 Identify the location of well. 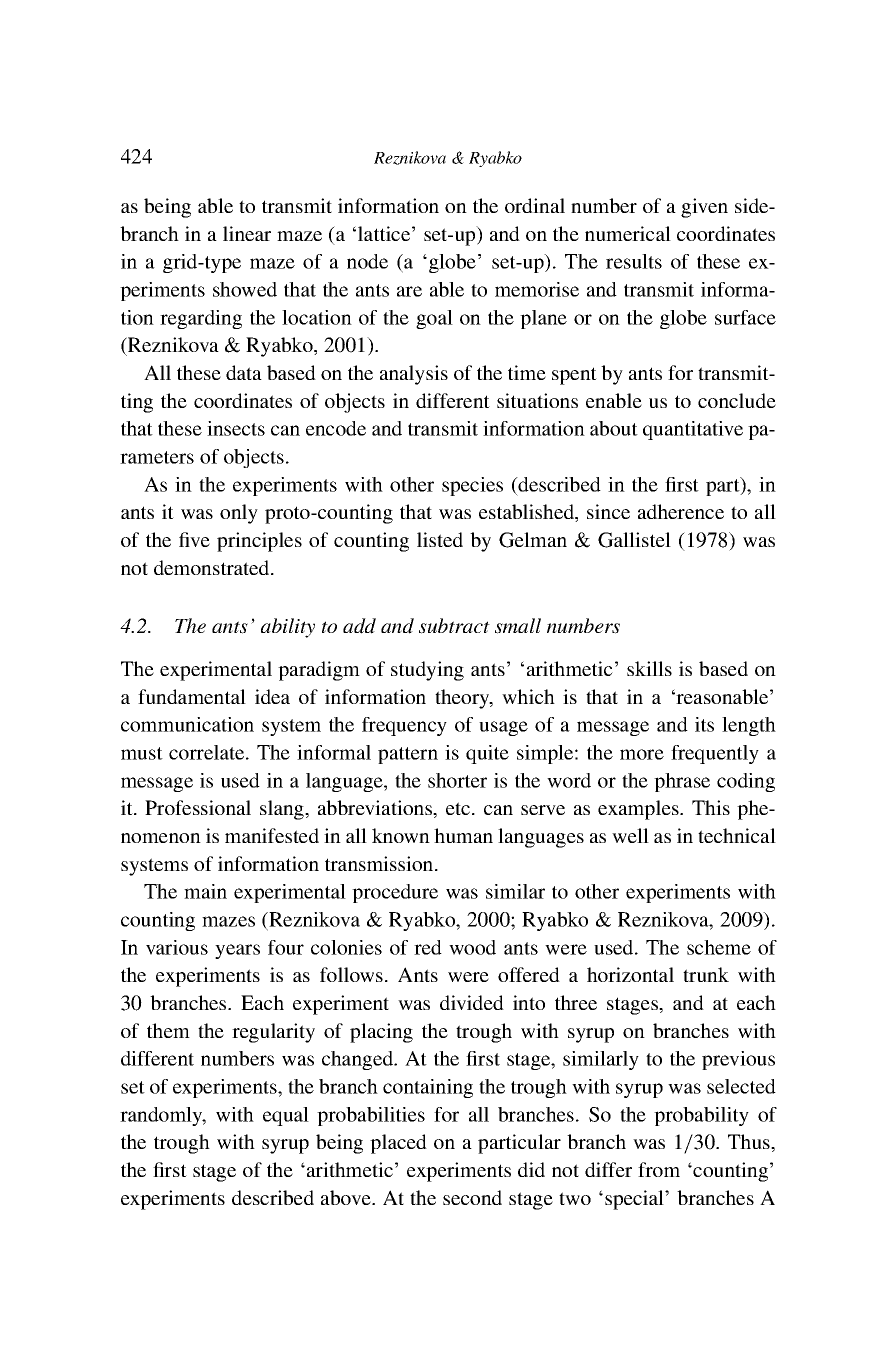
(630, 835).
